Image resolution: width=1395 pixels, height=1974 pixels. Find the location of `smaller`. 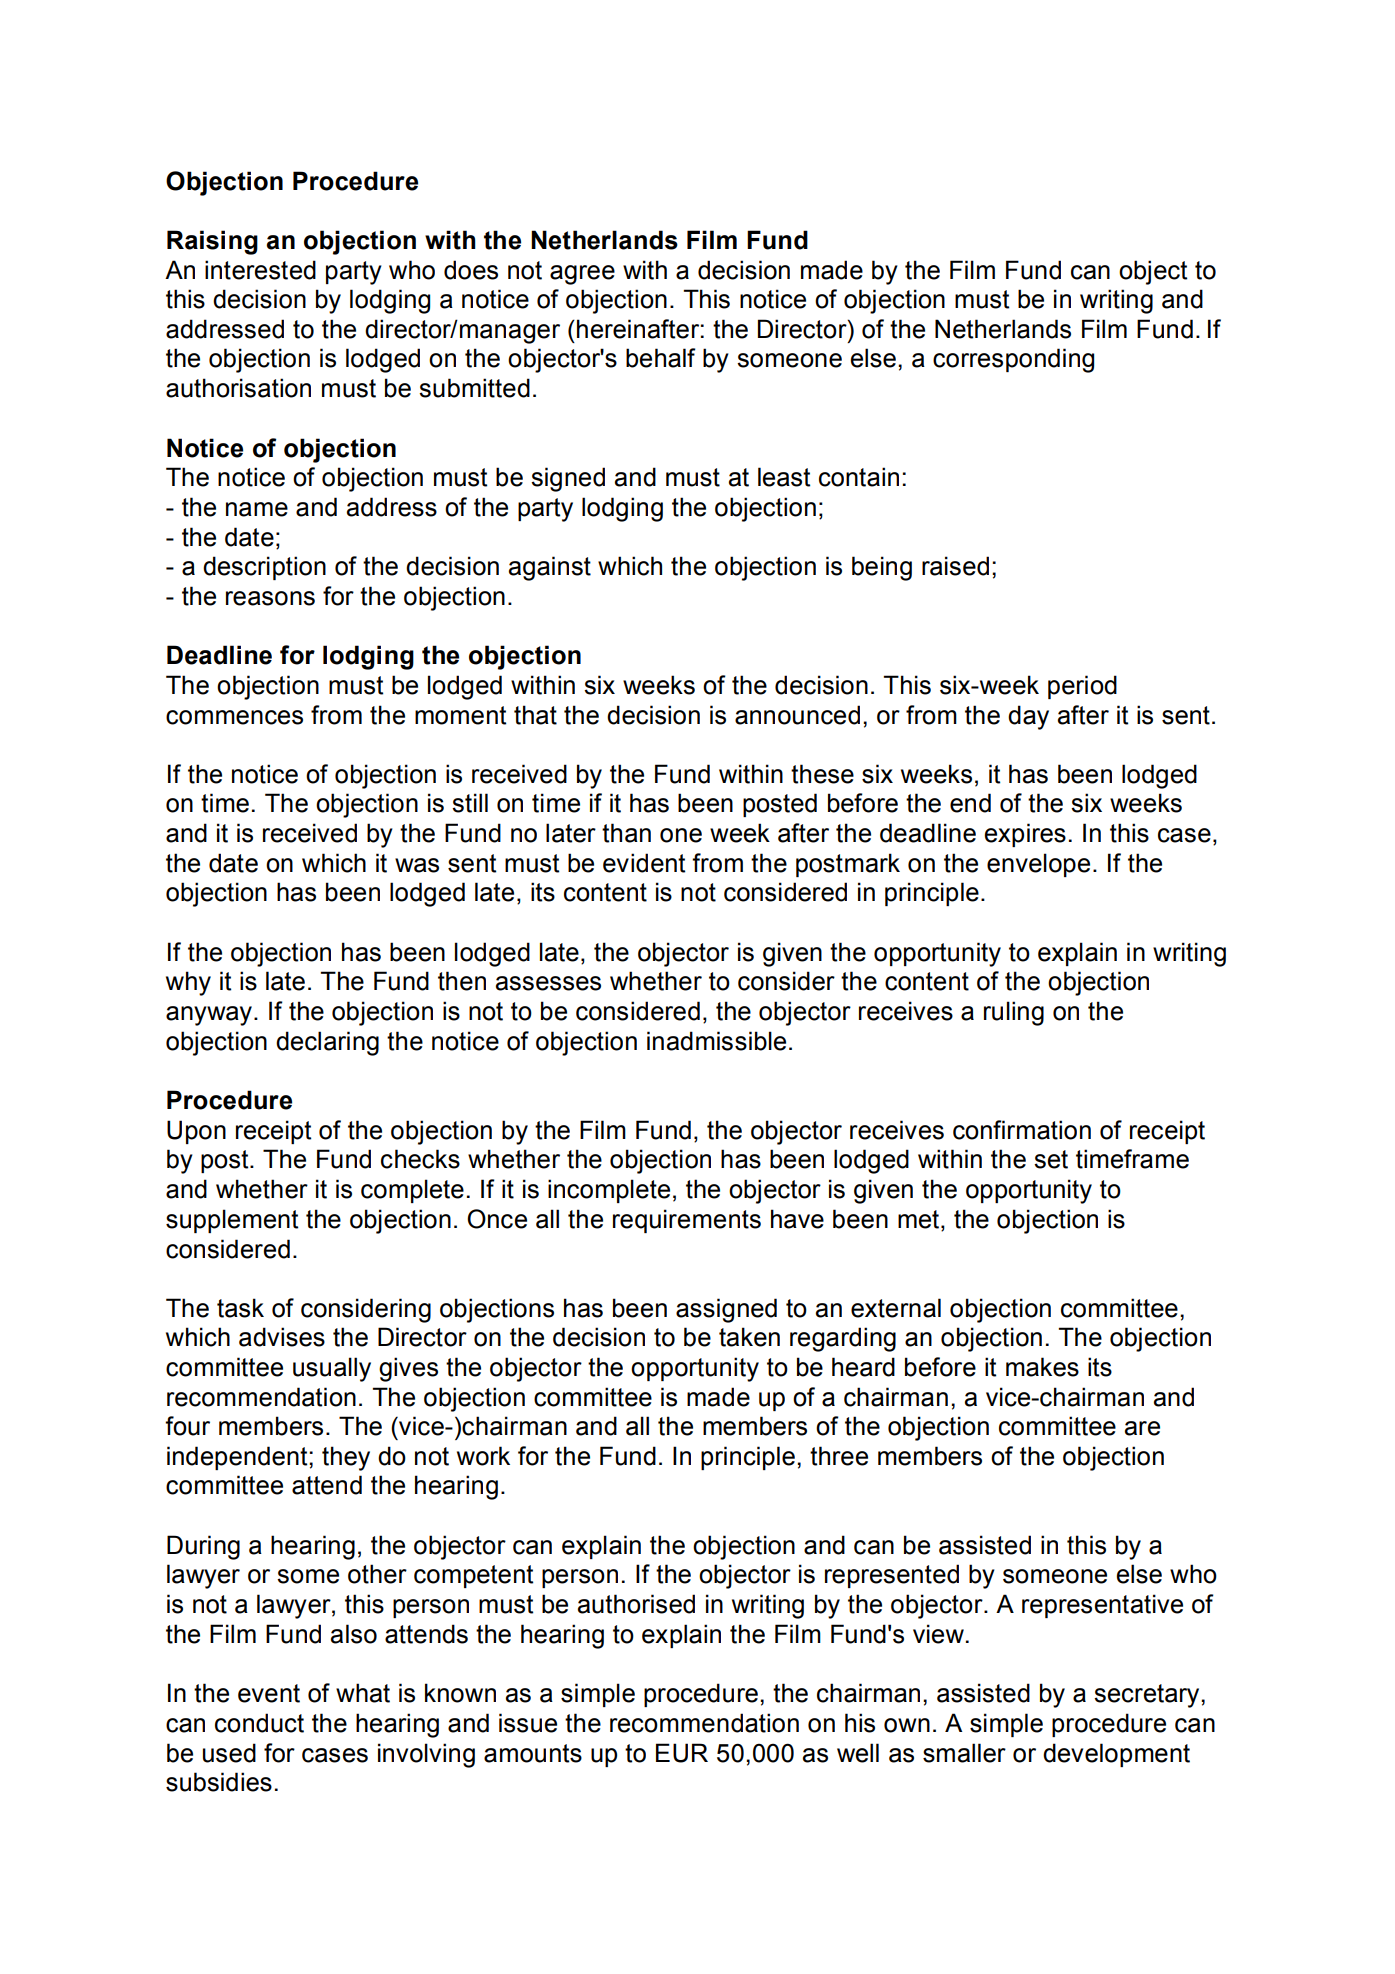

smaller is located at coordinates (964, 1753).
